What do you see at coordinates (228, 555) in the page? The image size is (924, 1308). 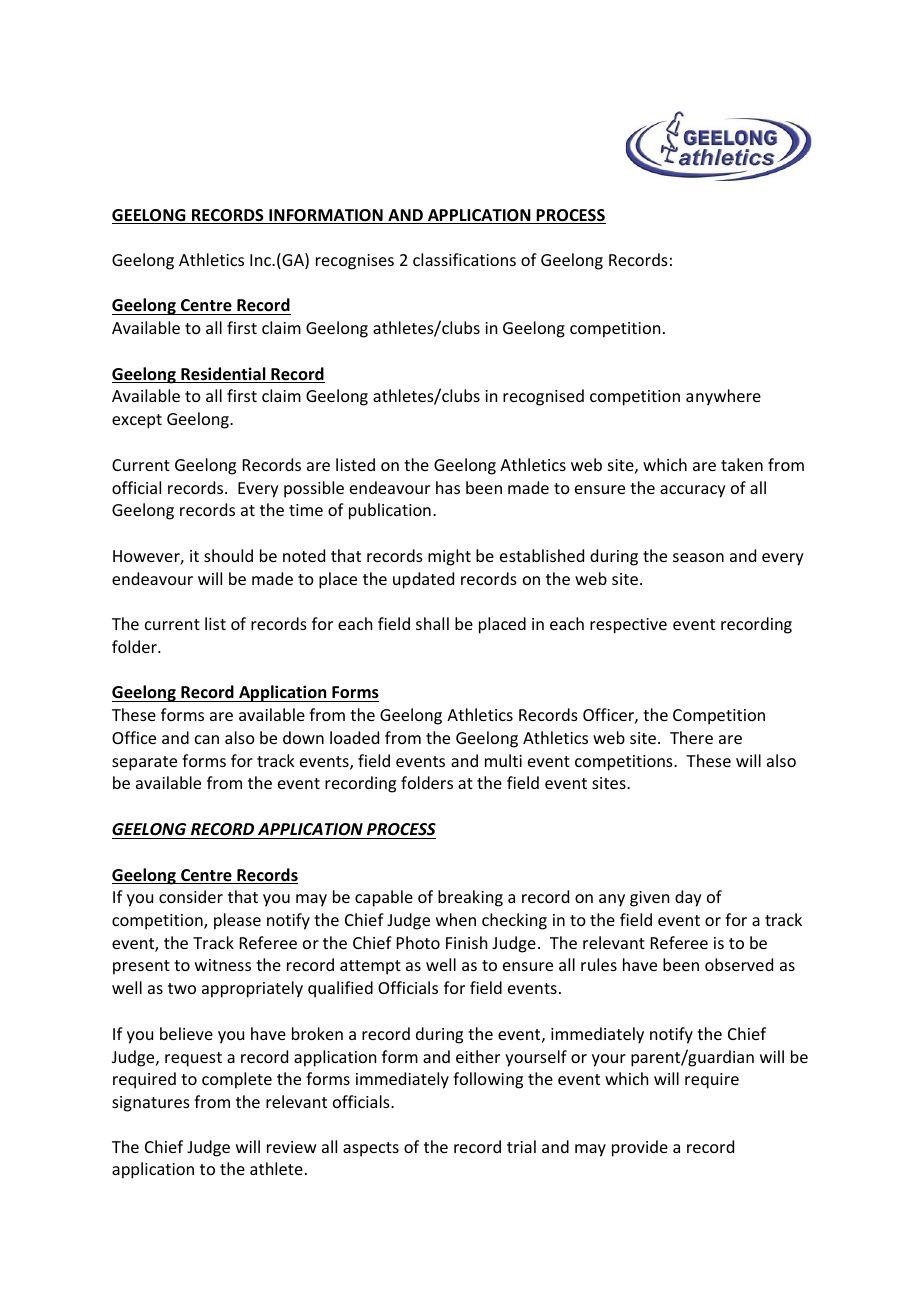 I see `should` at bounding box center [228, 555].
